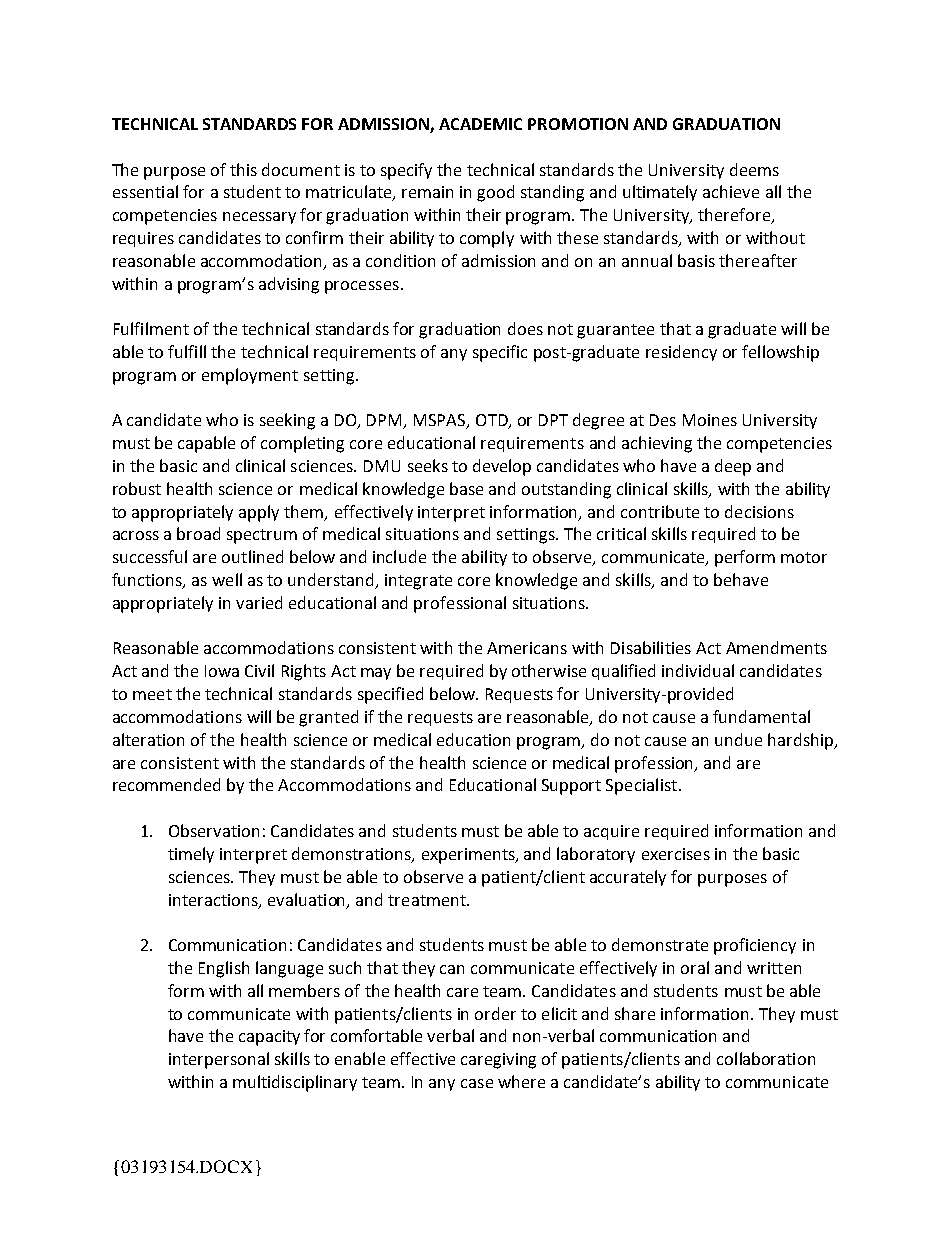 The width and height of the screenshot is (952, 1233). What do you see at coordinates (477, 1083) in the screenshot?
I see `case` at bounding box center [477, 1083].
